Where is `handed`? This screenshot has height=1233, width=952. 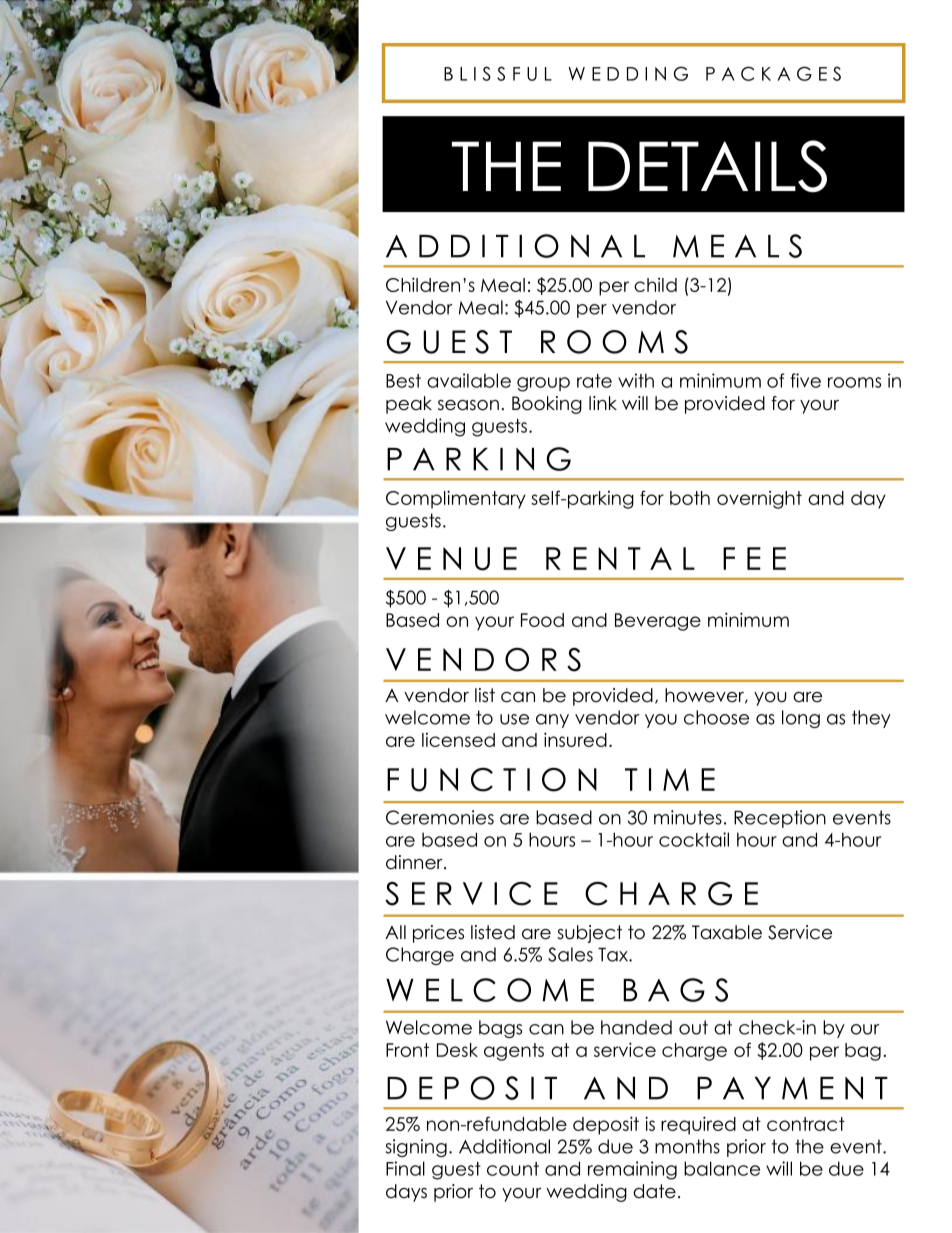
handed is located at coordinates (636, 1027).
